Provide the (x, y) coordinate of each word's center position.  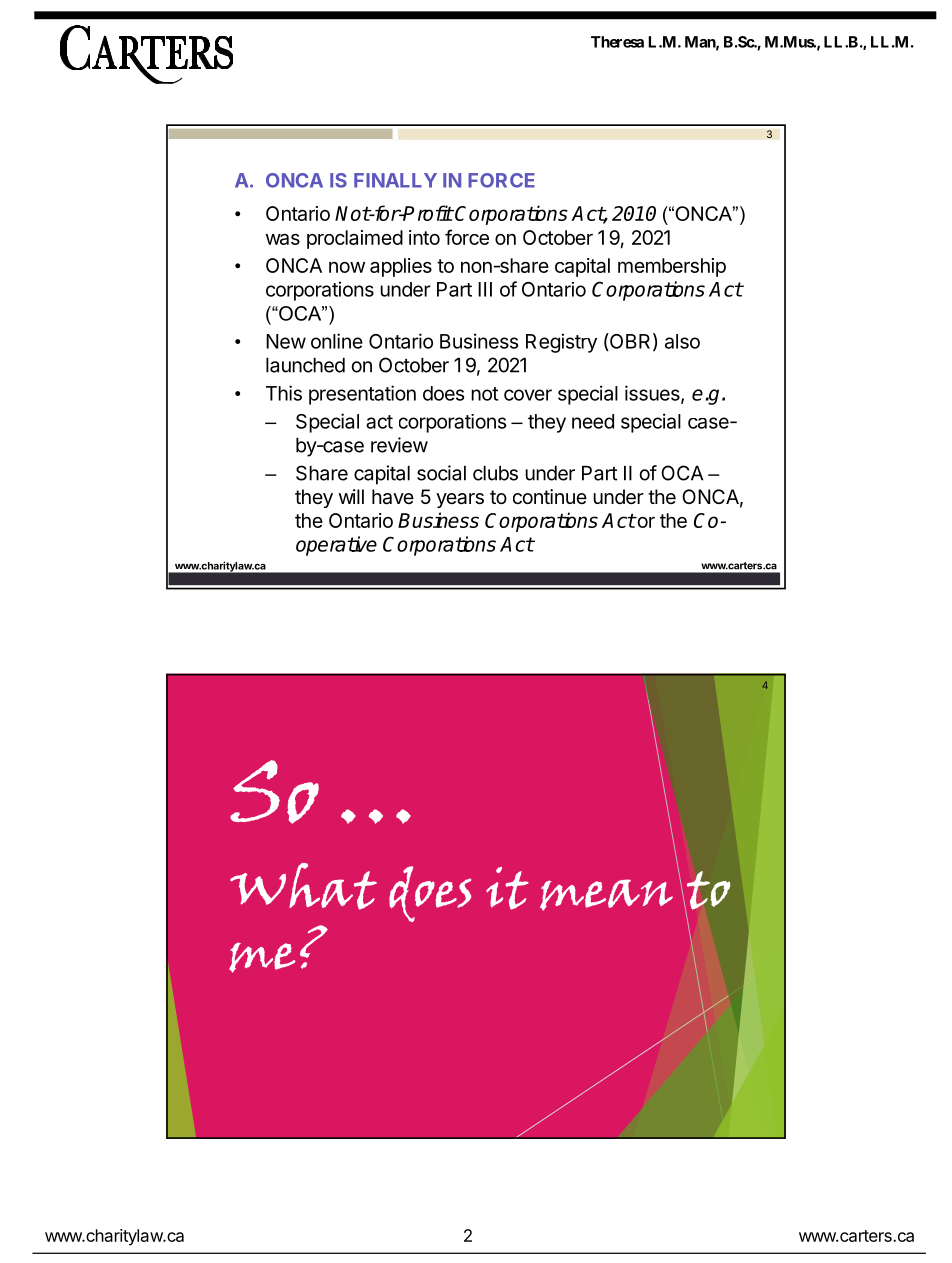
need (593, 421)
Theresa (617, 42)
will (351, 496)
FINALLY (395, 180)
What (303, 886)
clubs (495, 473)
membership (672, 267)
